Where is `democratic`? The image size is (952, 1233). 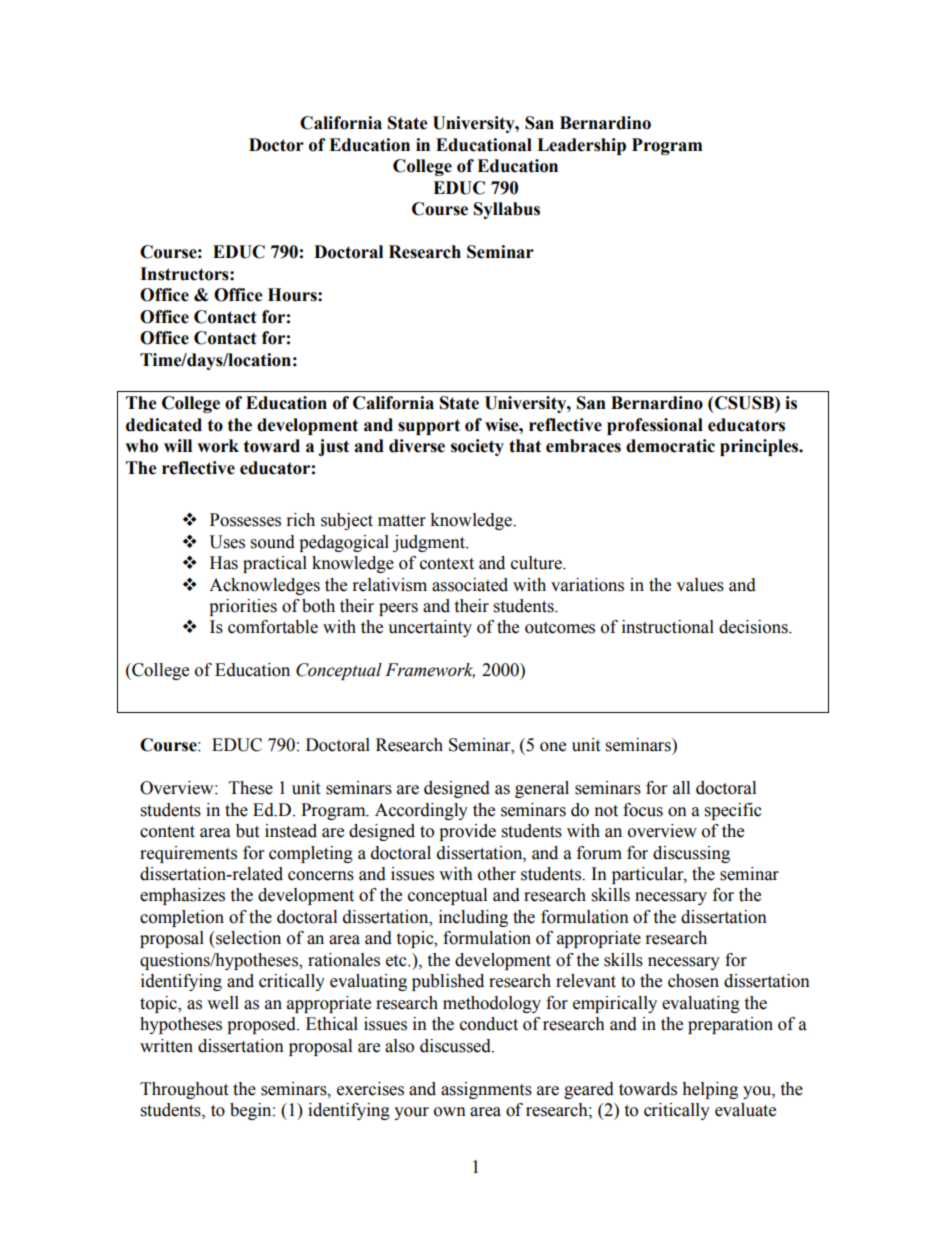 democratic is located at coordinates (670, 446).
